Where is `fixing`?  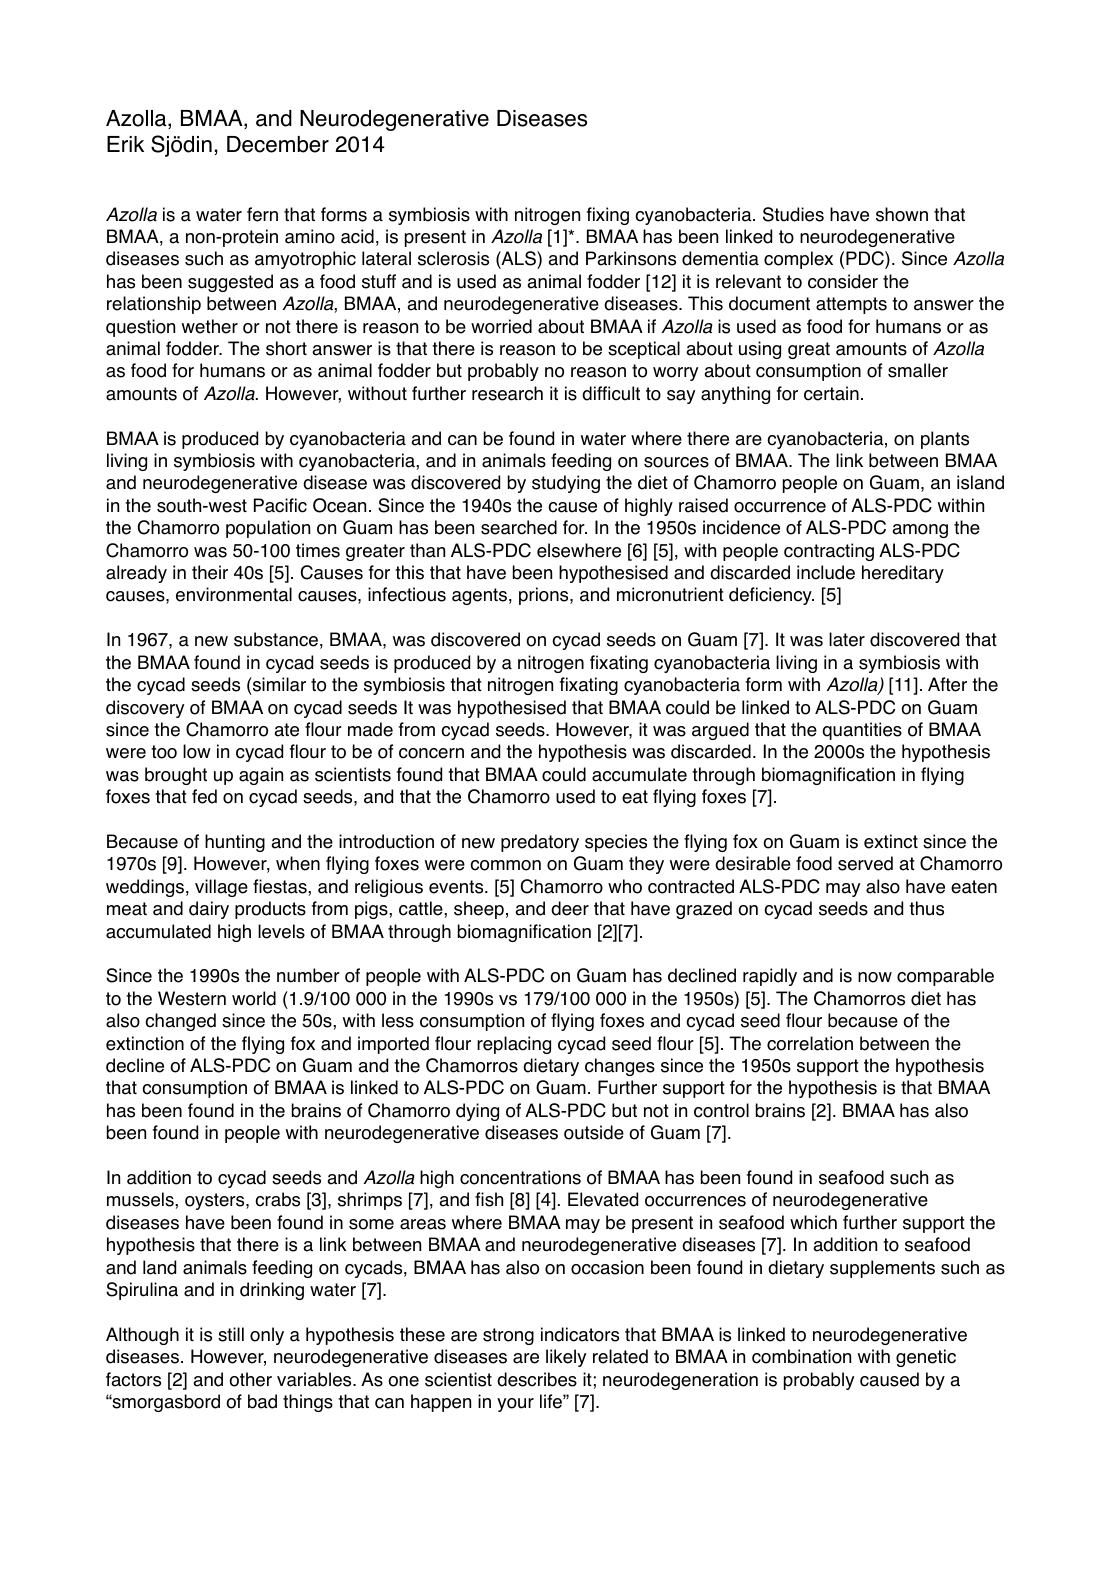 fixing is located at coordinates (608, 216).
